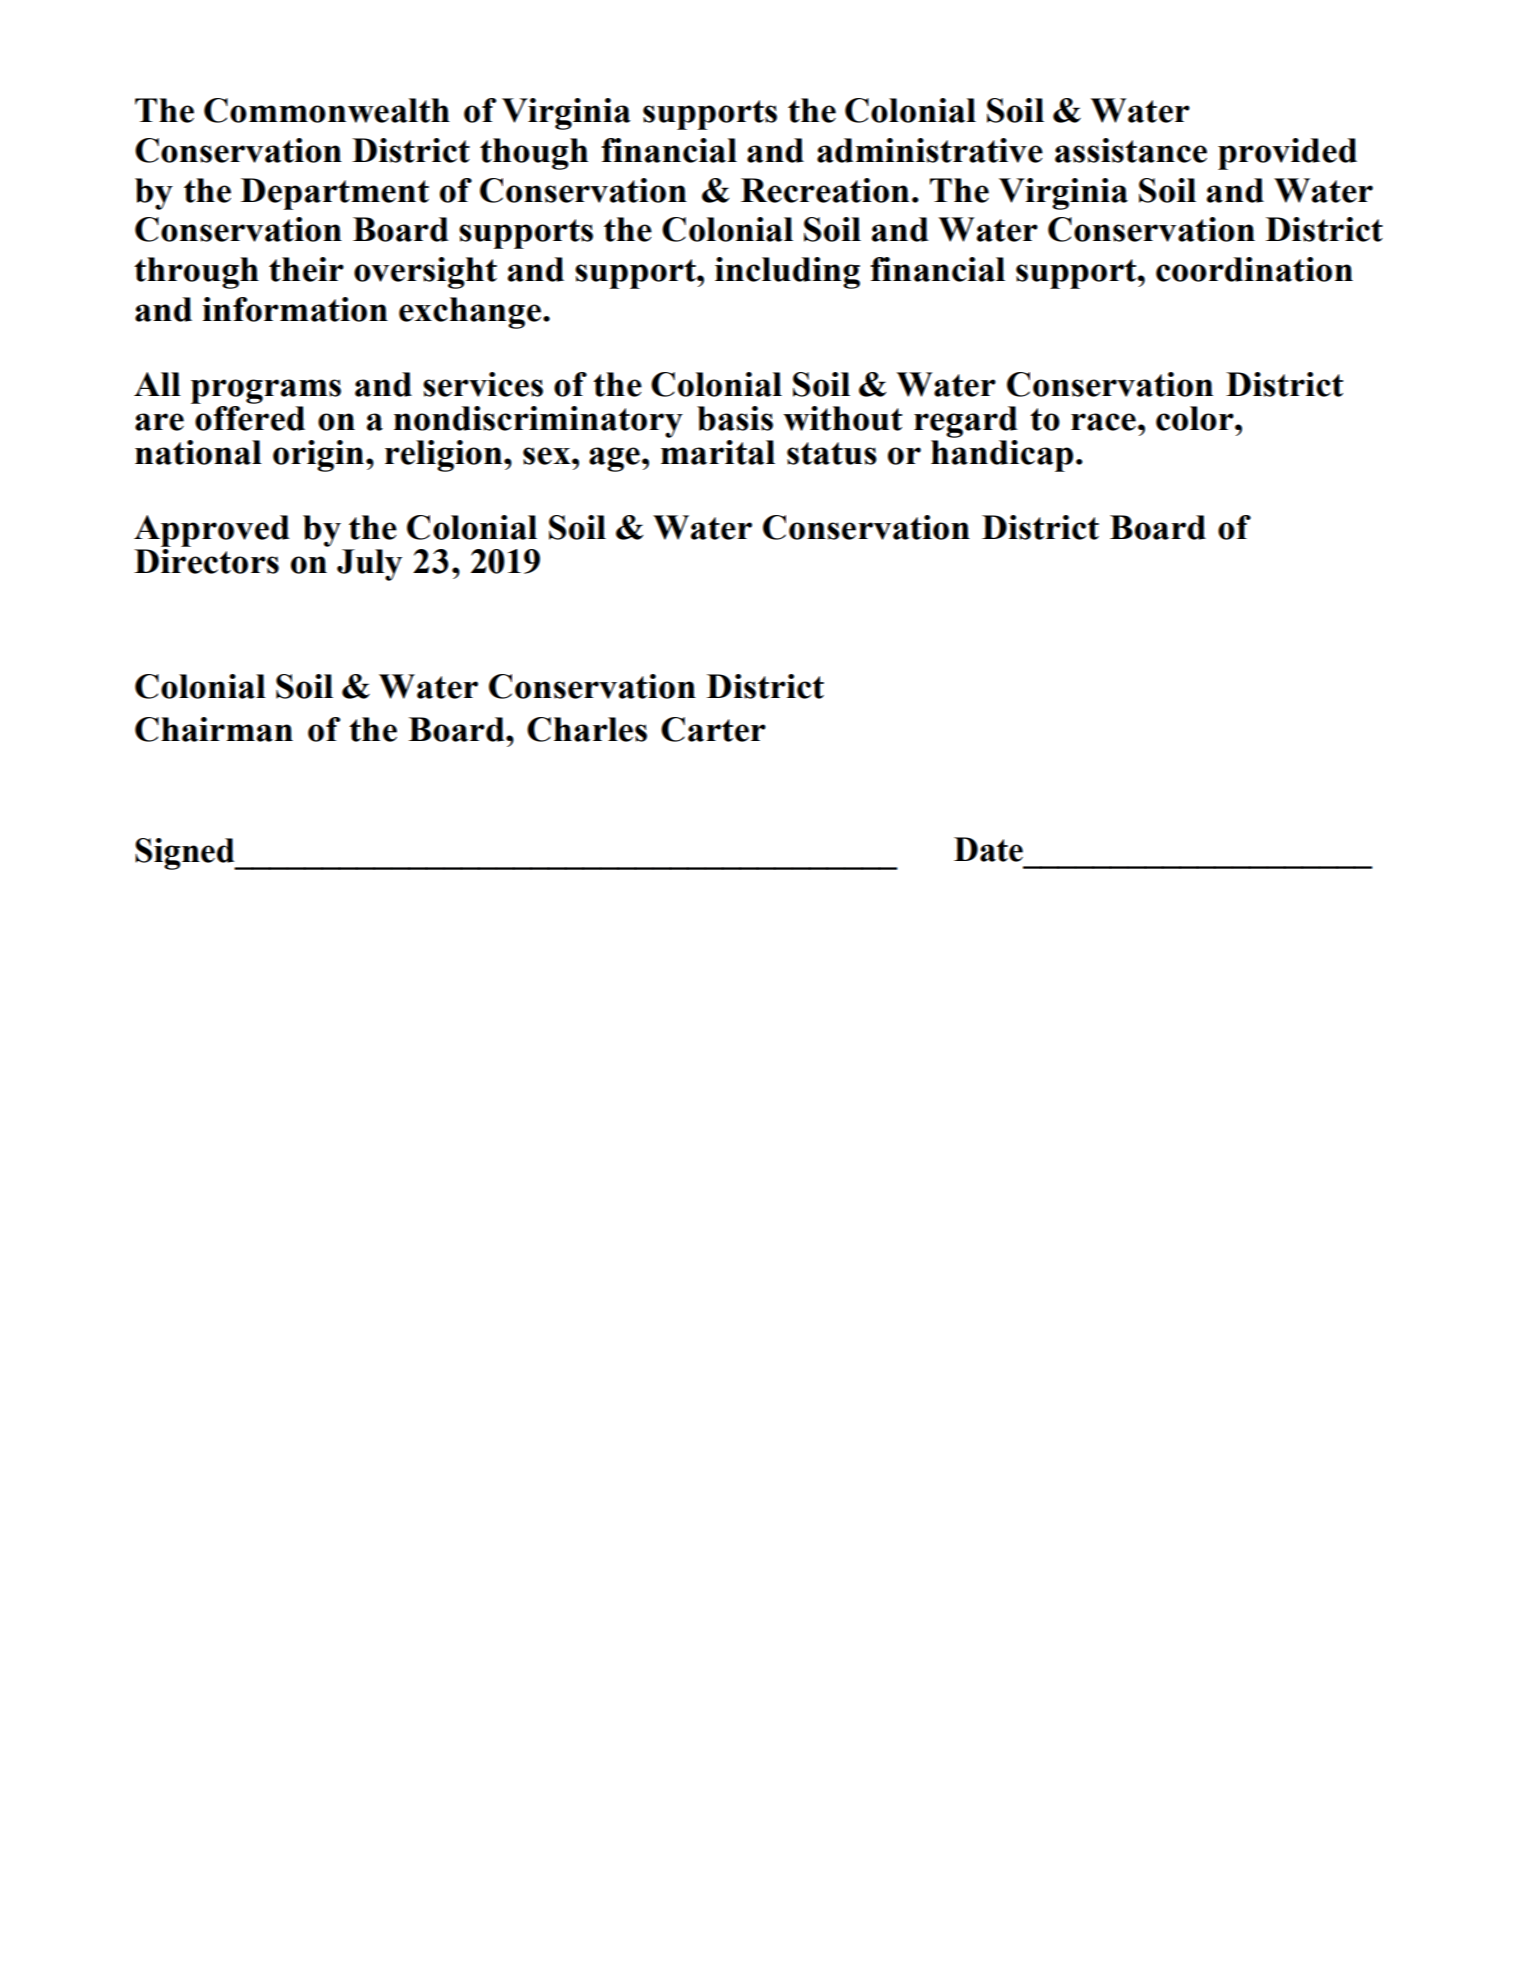  What do you see at coordinates (214, 729) in the document?
I see `Chairman` at bounding box center [214, 729].
